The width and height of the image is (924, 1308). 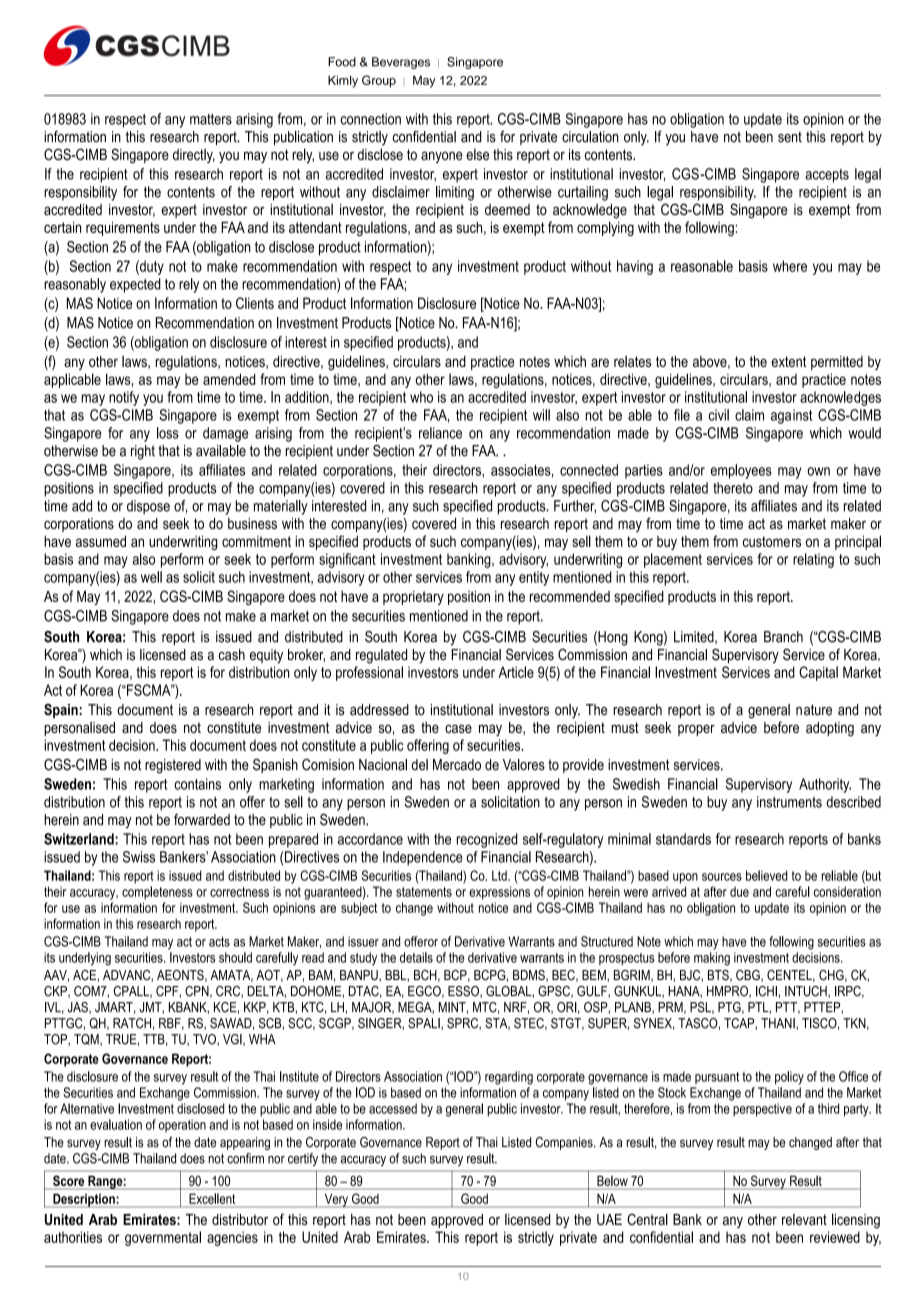 I want to click on governmental, so click(x=163, y=1238).
